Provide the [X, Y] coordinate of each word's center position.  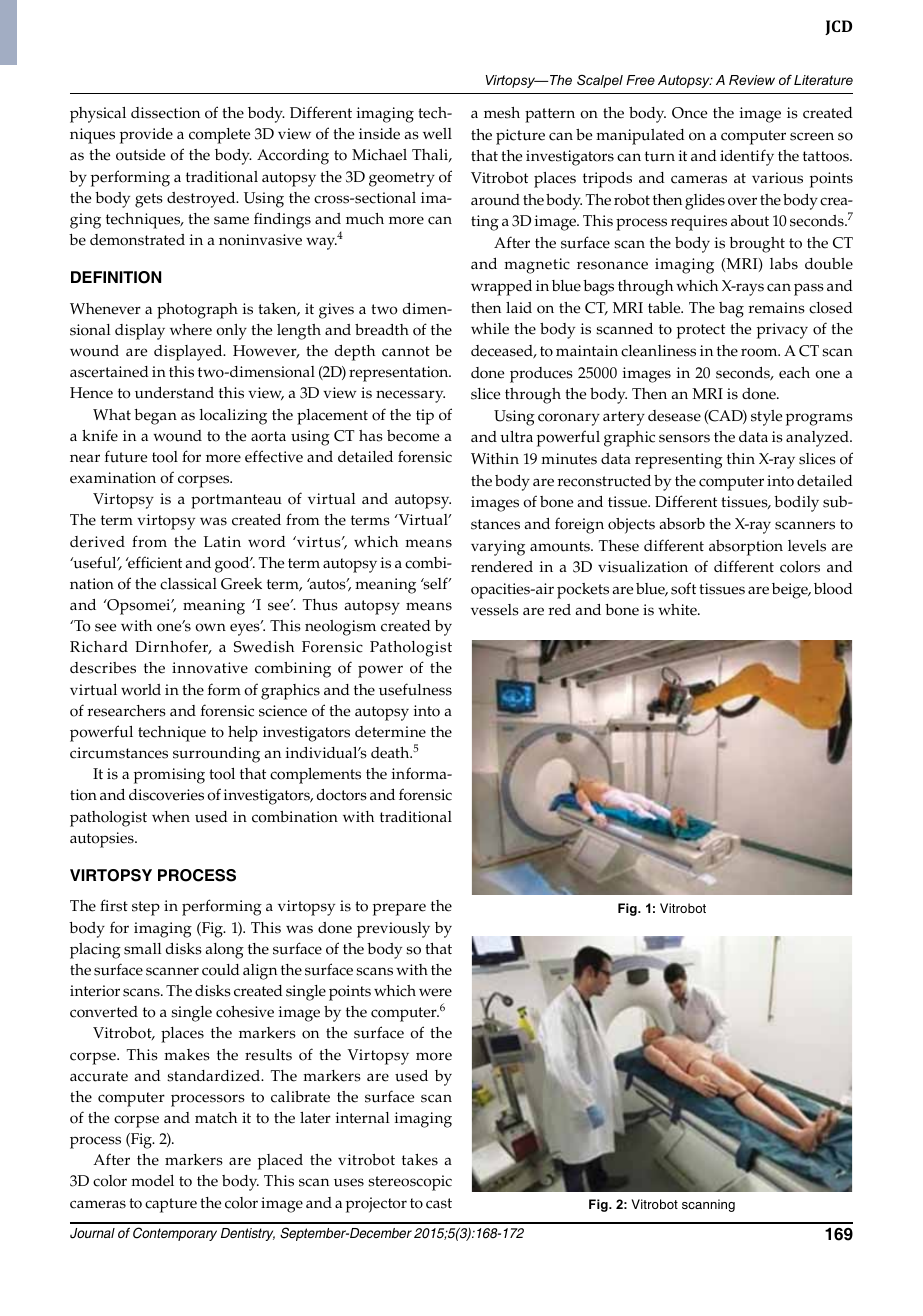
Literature [823, 80]
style [766, 418]
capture [171, 1205]
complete [219, 136]
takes [420, 1160]
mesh [502, 113]
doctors [342, 795]
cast [439, 1203]
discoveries [166, 795]
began [155, 417]
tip [425, 417]
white [678, 610]
